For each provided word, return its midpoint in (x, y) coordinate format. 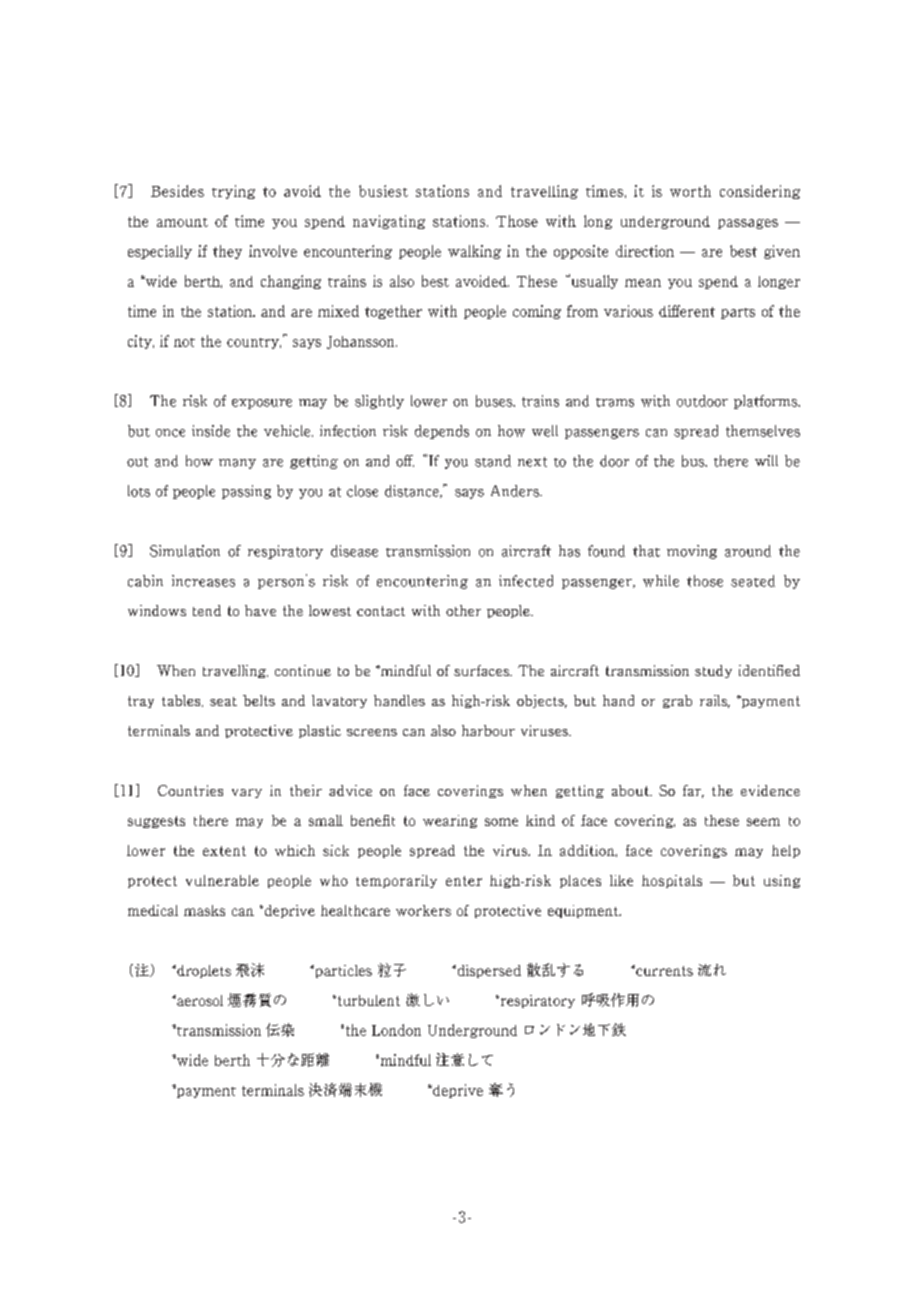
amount (182, 222)
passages (748, 224)
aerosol (199, 1000)
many (237, 464)
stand (493, 461)
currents (663, 970)
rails (715, 701)
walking (474, 252)
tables (182, 701)
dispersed (488, 971)
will (766, 460)
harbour (488, 730)
